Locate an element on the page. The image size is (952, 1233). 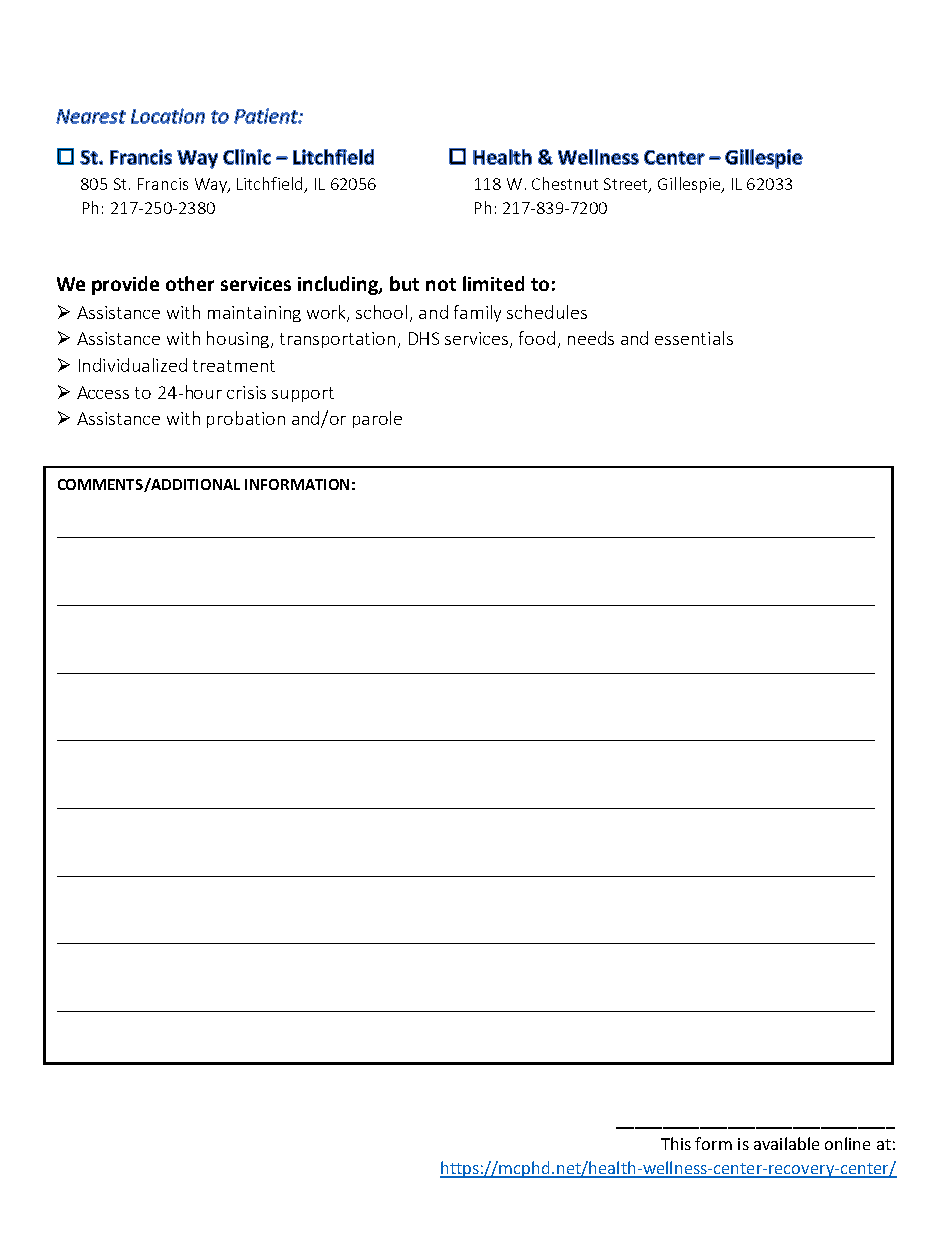
probation is located at coordinates (246, 419).
